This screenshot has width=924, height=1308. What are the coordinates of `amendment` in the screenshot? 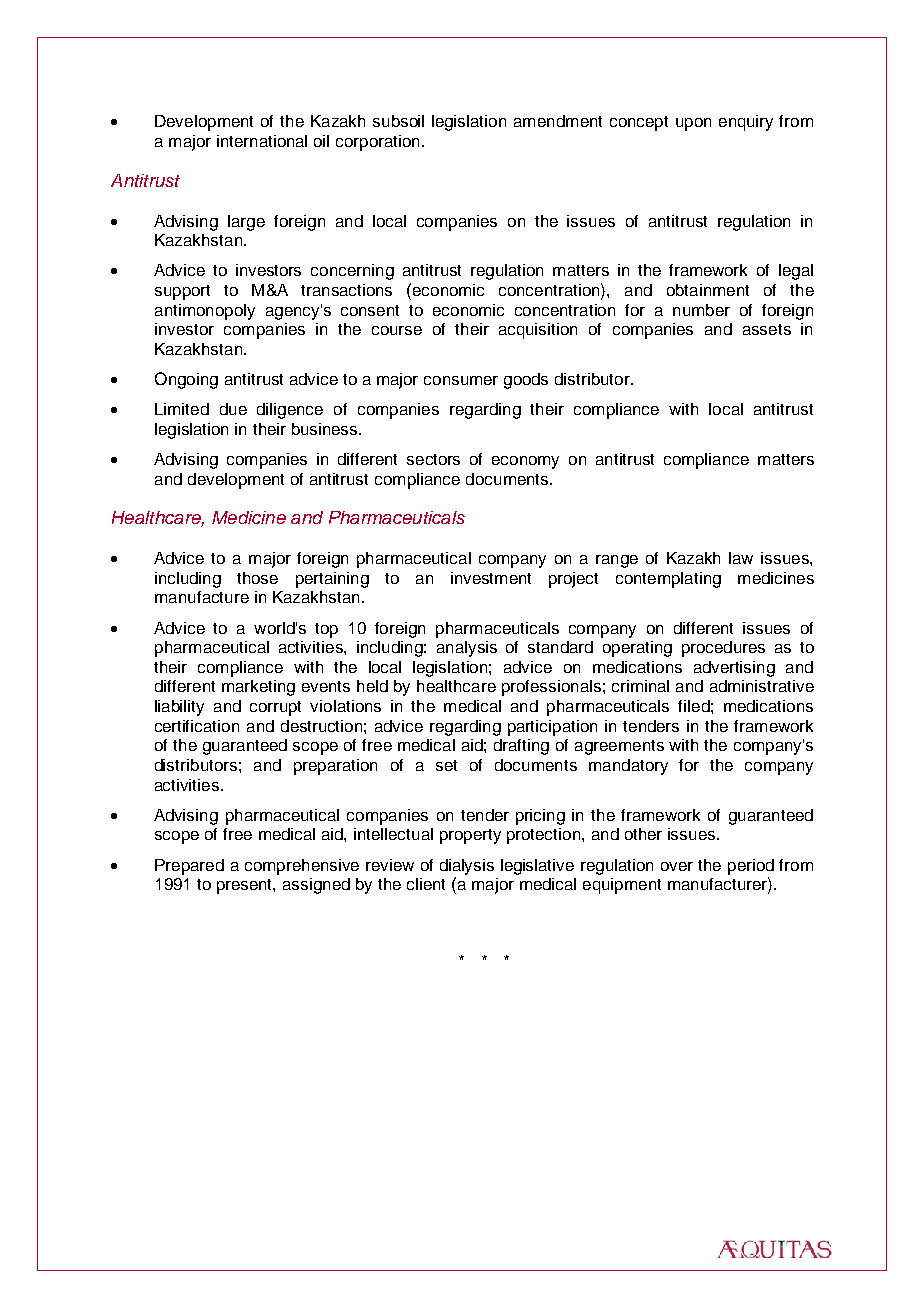 It's located at (558, 121).
